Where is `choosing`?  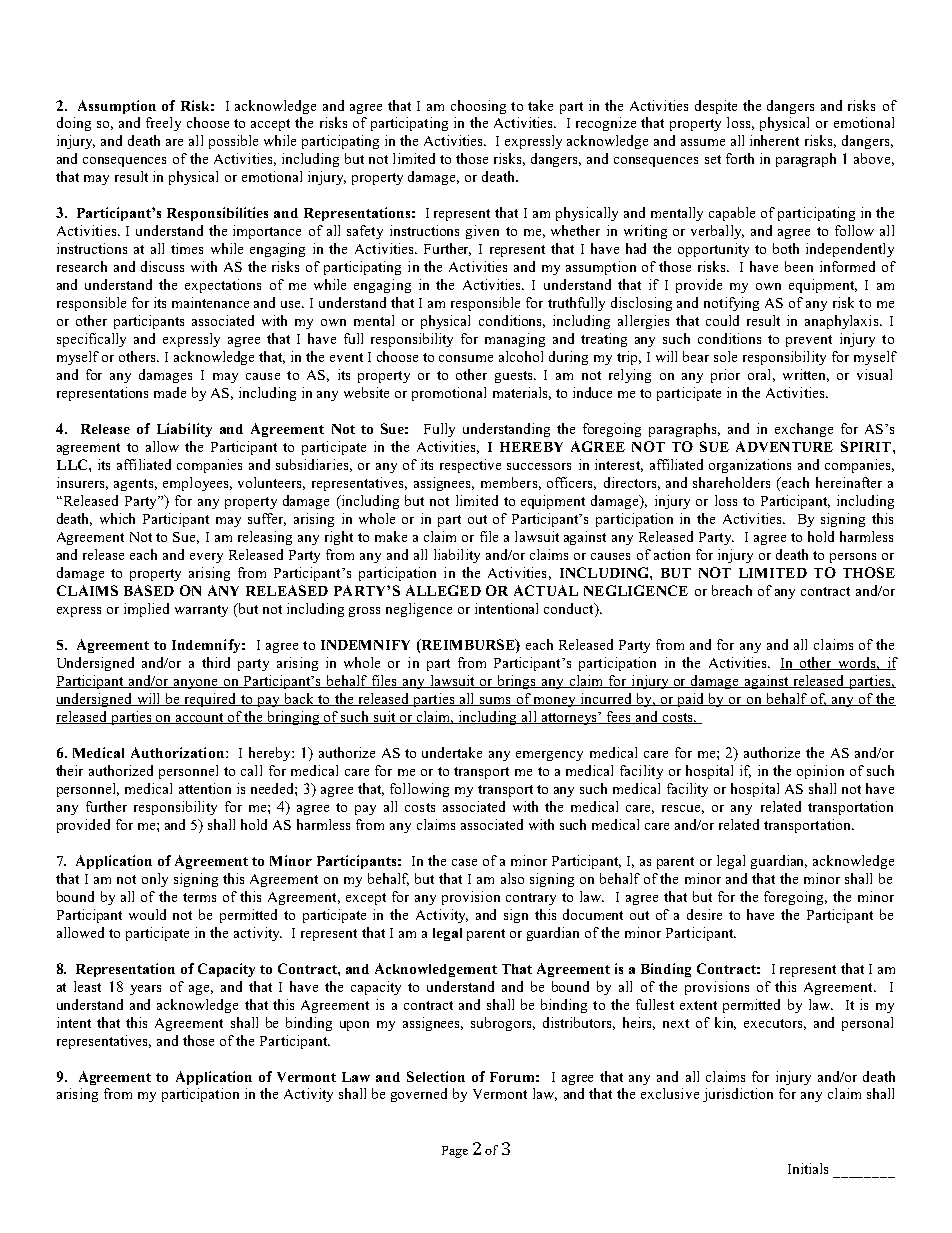 choosing is located at coordinates (478, 107).
